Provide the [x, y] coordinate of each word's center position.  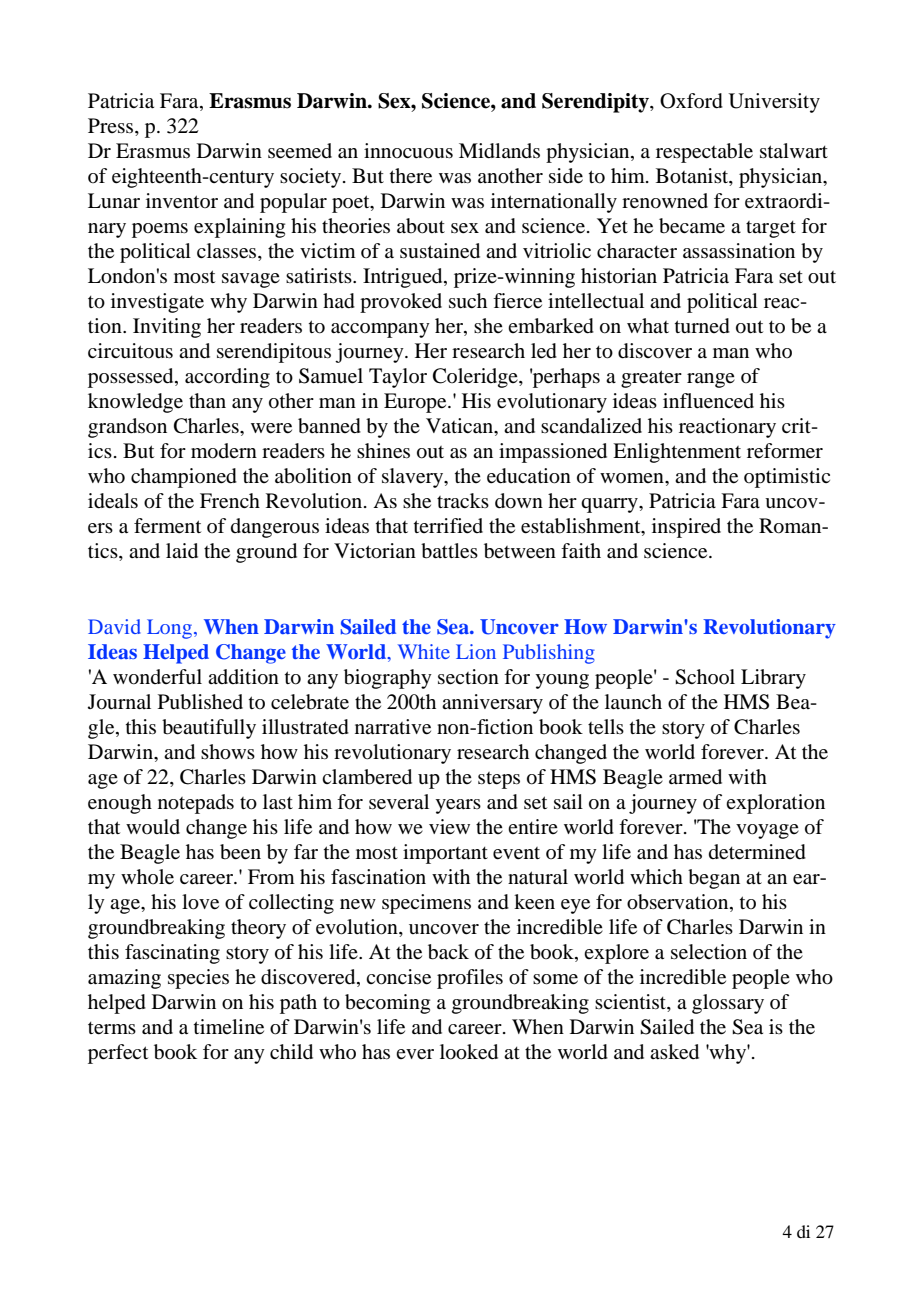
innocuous [408, 151]
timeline [229, 1027]
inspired [686, 528]
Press [112, 127]
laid [182, 551]
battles [449, 551]
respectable [704, 153]
